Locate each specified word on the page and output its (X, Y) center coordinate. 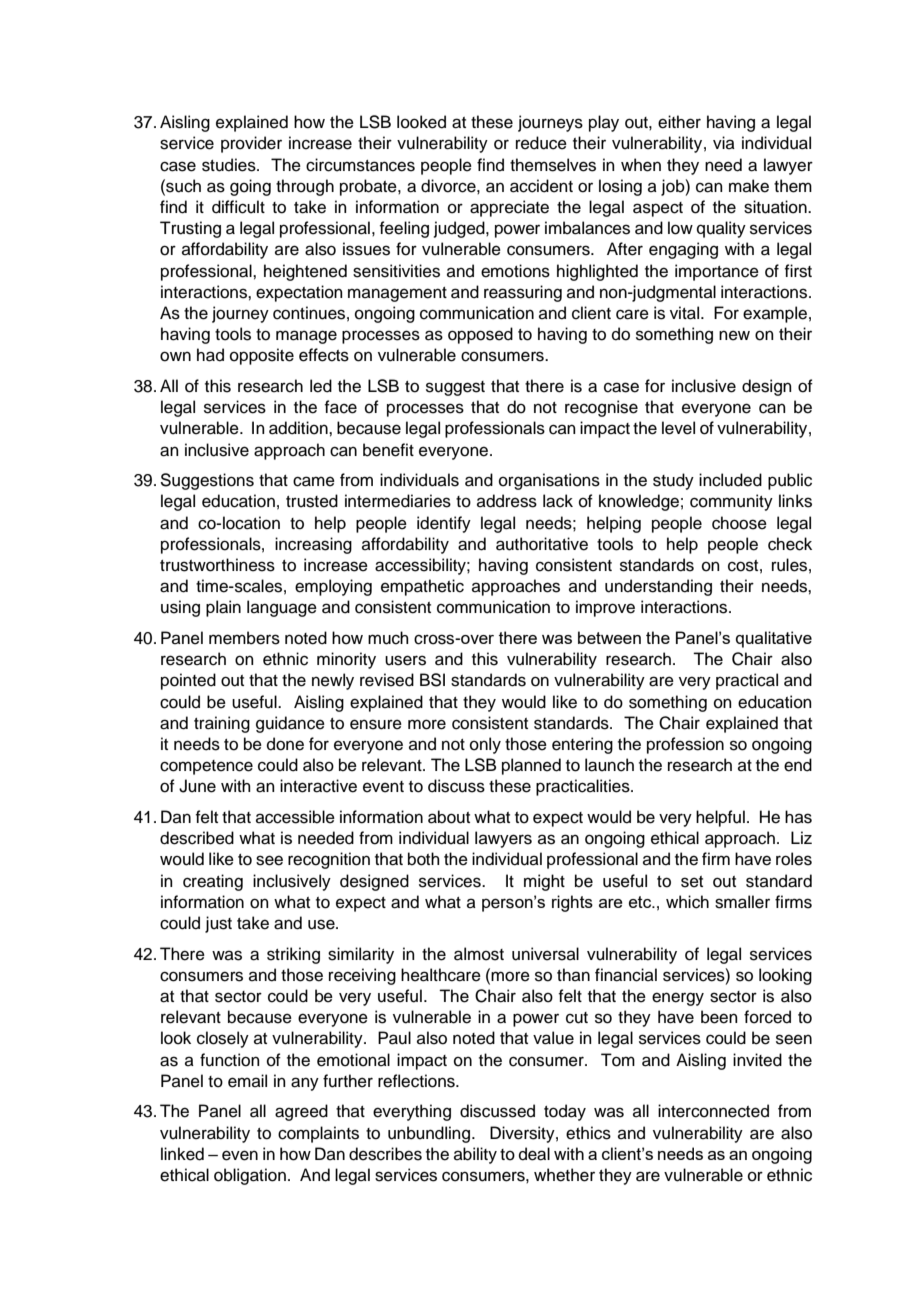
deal (534, 1154)
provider (251, 144)
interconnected (713, 1111)
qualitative (774, 639)
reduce (541, 143)
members (244, 638)
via (724, 142)
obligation (250, 1176)
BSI (432, 680)
